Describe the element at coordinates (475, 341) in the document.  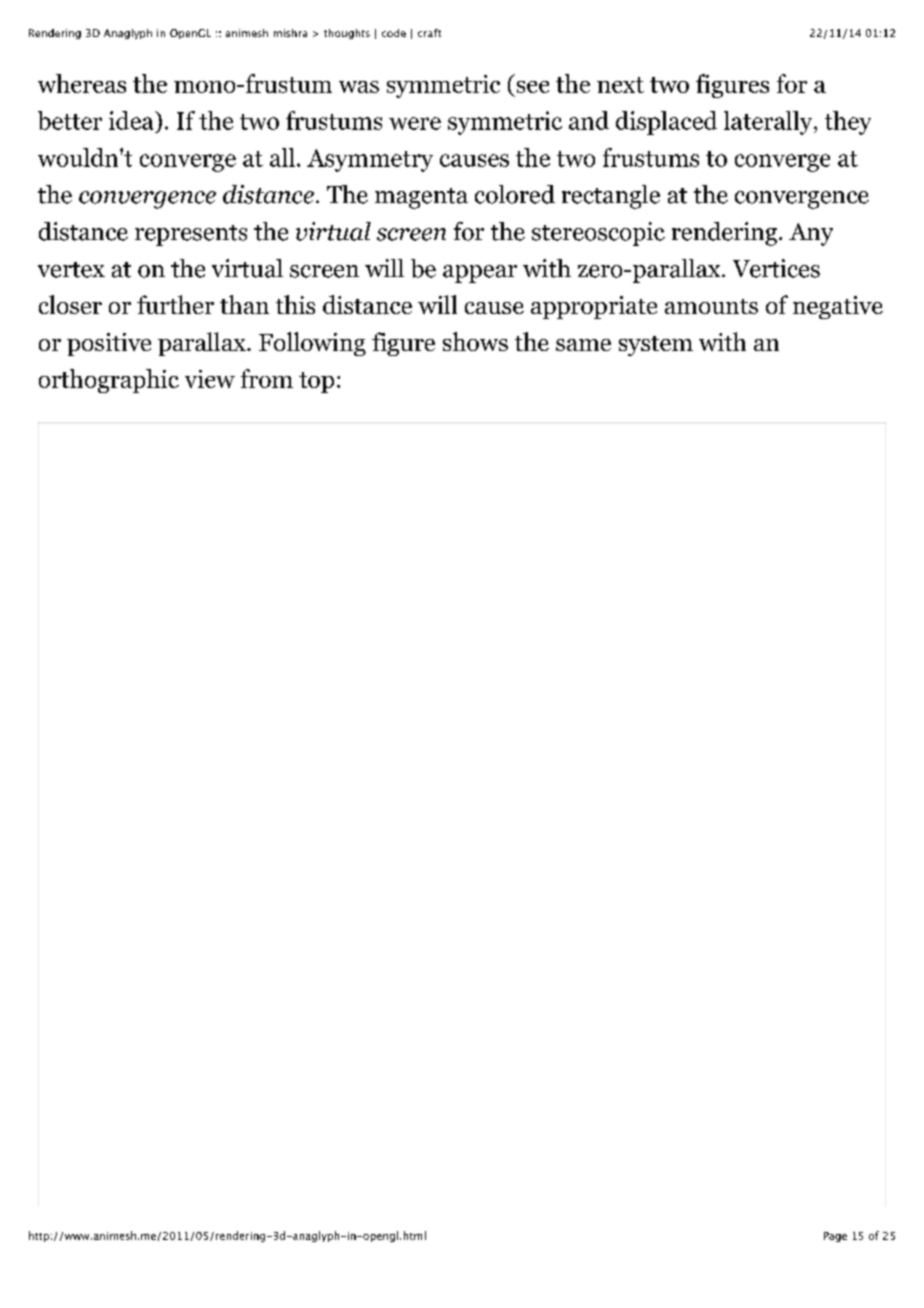
I see `shows` at that location.
